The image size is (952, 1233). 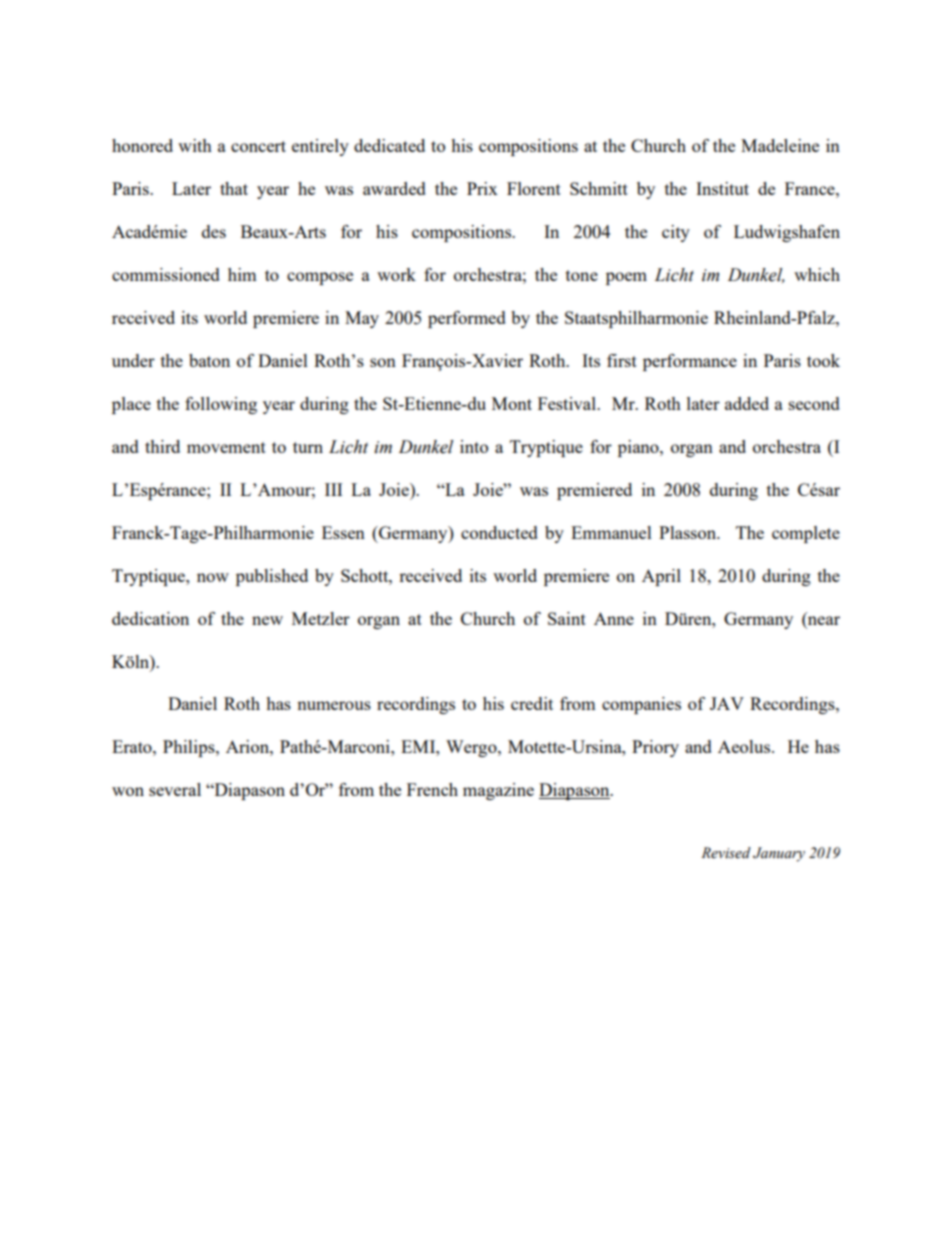 What do you see at coordinates (499, 532) in the screenshot?
I see `conducted` at bounding box center [499, 532].
